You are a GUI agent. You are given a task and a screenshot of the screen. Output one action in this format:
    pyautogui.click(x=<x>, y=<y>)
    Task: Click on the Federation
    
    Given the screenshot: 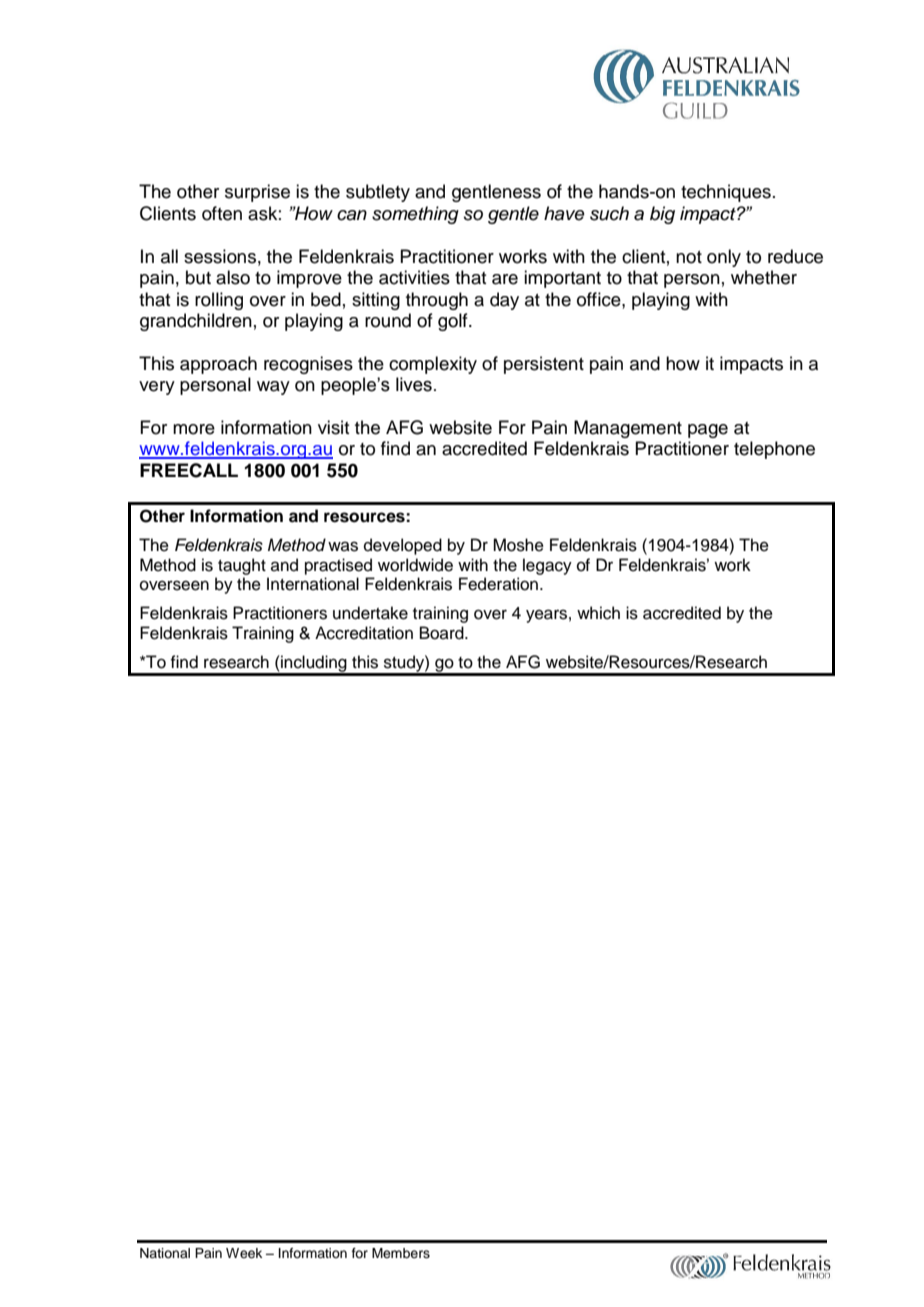 What is the action you would take?
    pyautogui.click(x=498, y=584)
